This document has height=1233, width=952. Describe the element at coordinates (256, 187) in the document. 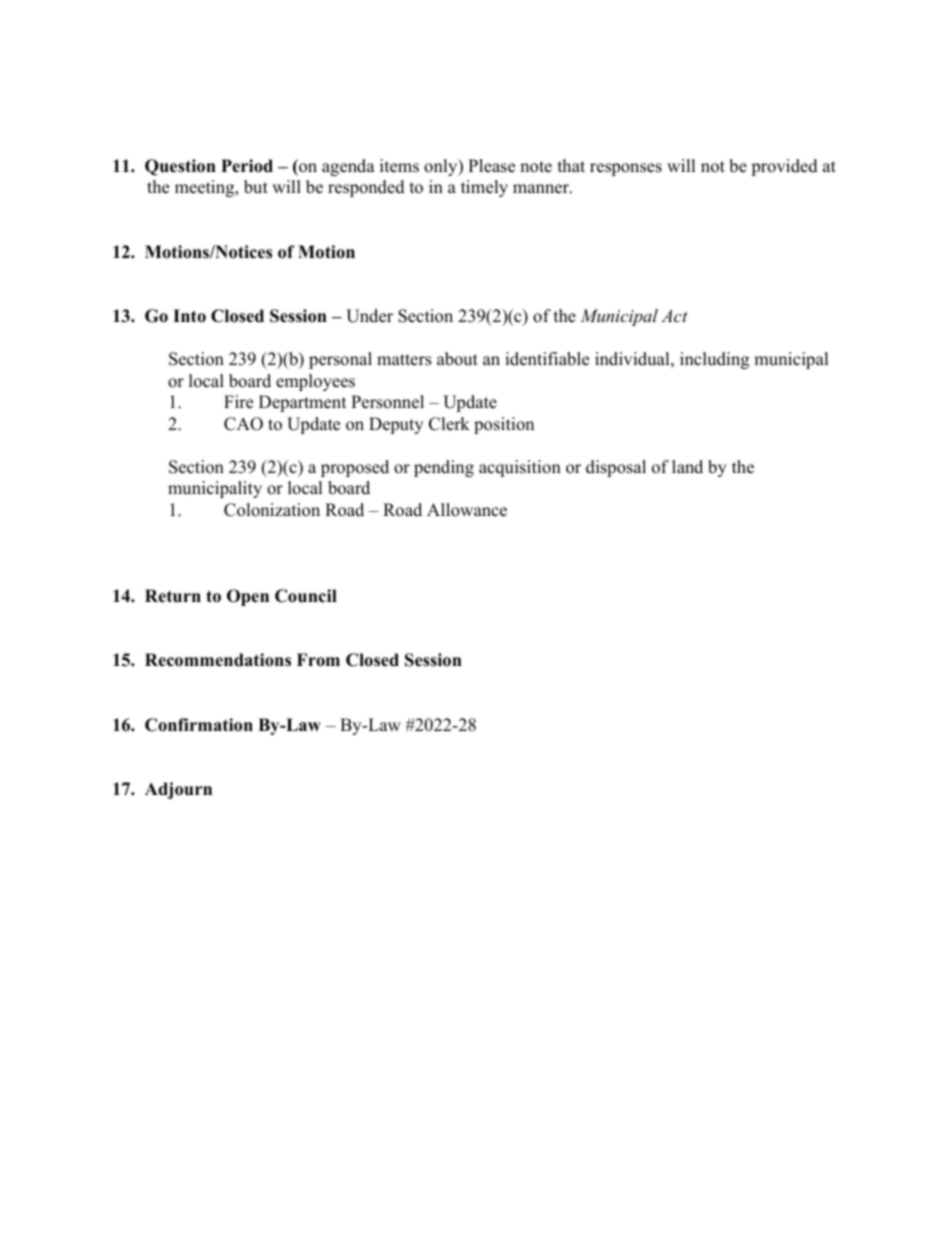

I see `but` at that location.
